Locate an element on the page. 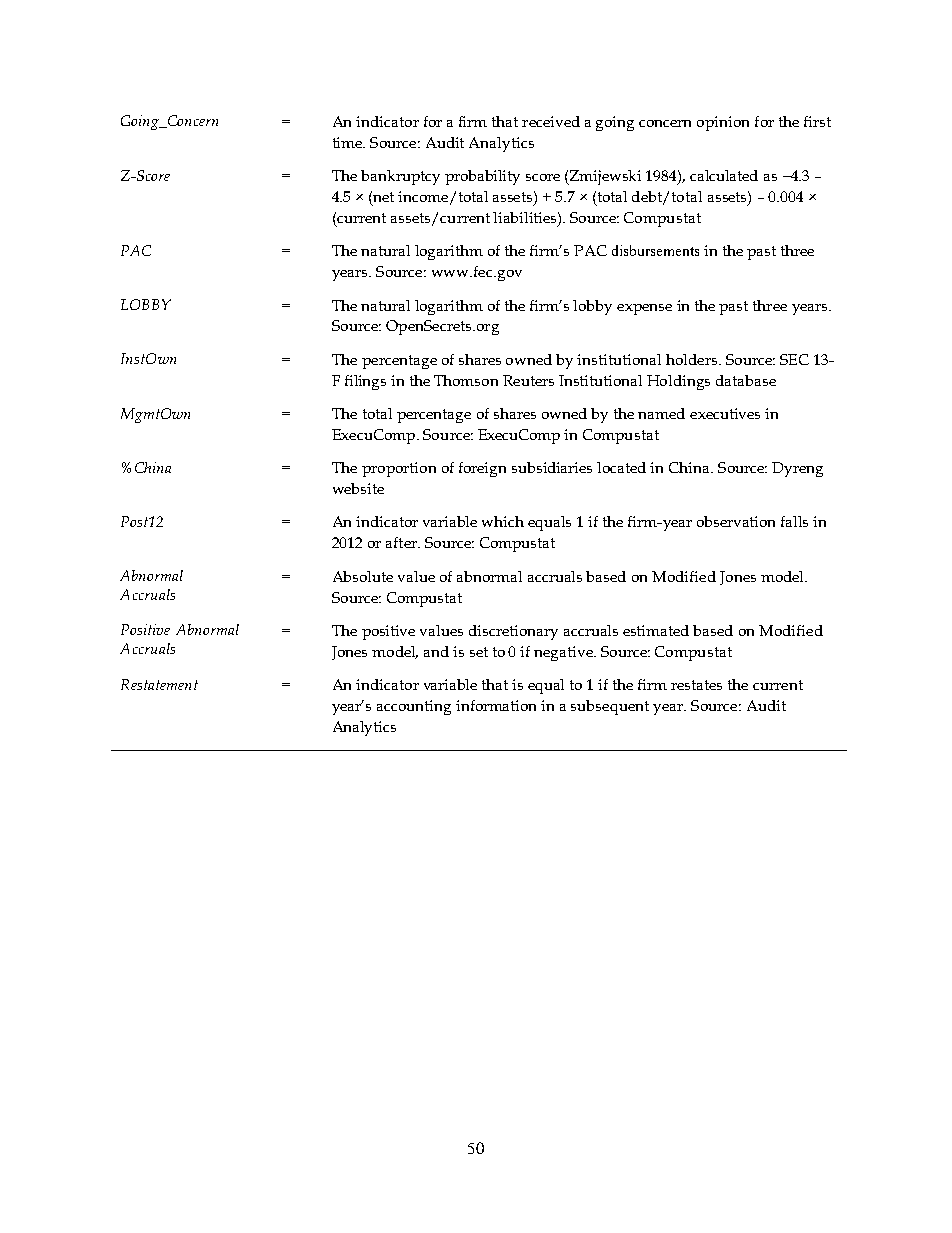  filings is located at coordinates (365, 382).
